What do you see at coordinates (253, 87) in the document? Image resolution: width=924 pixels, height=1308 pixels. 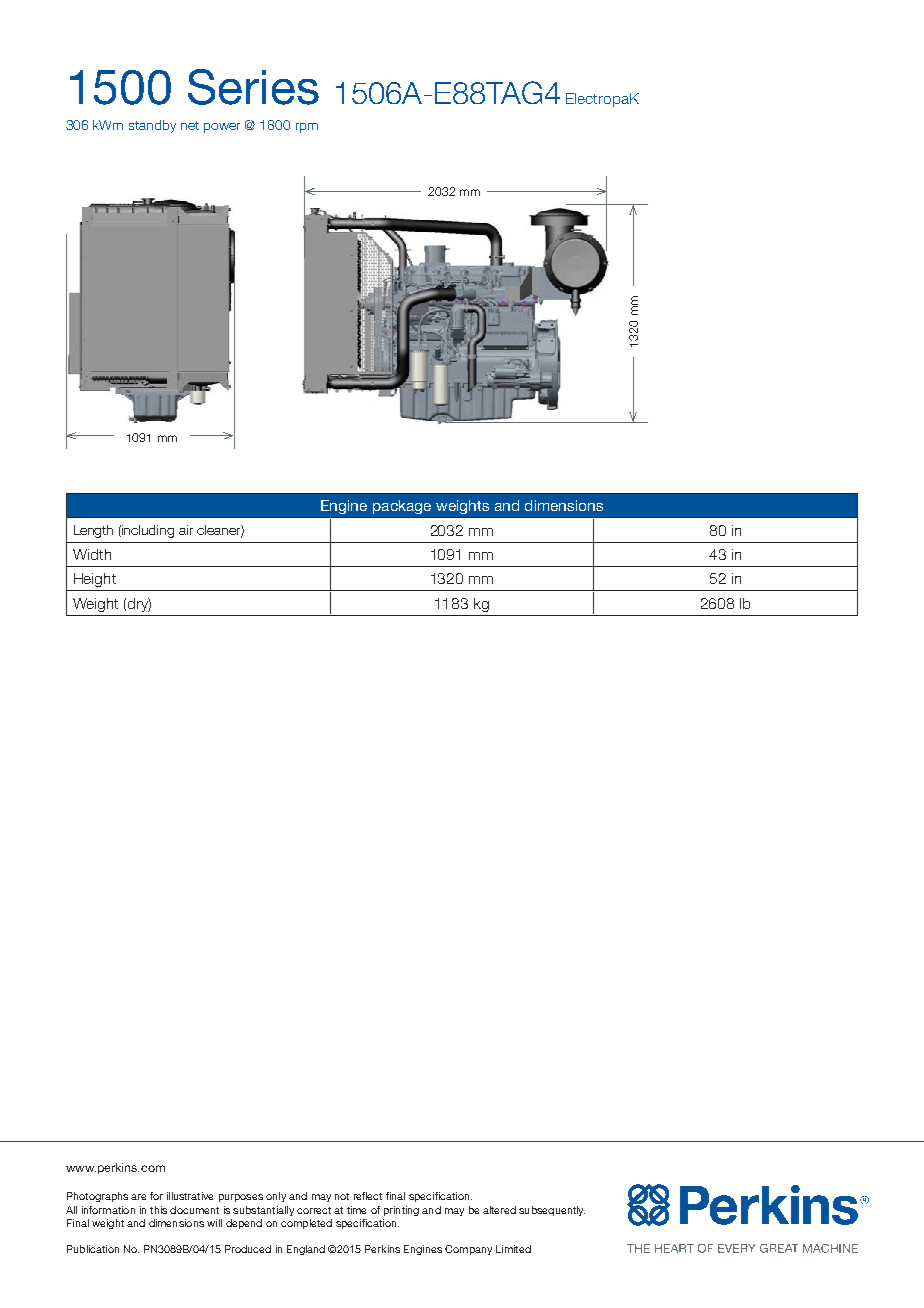 I see `Series` at bounding box center [253, 87].
